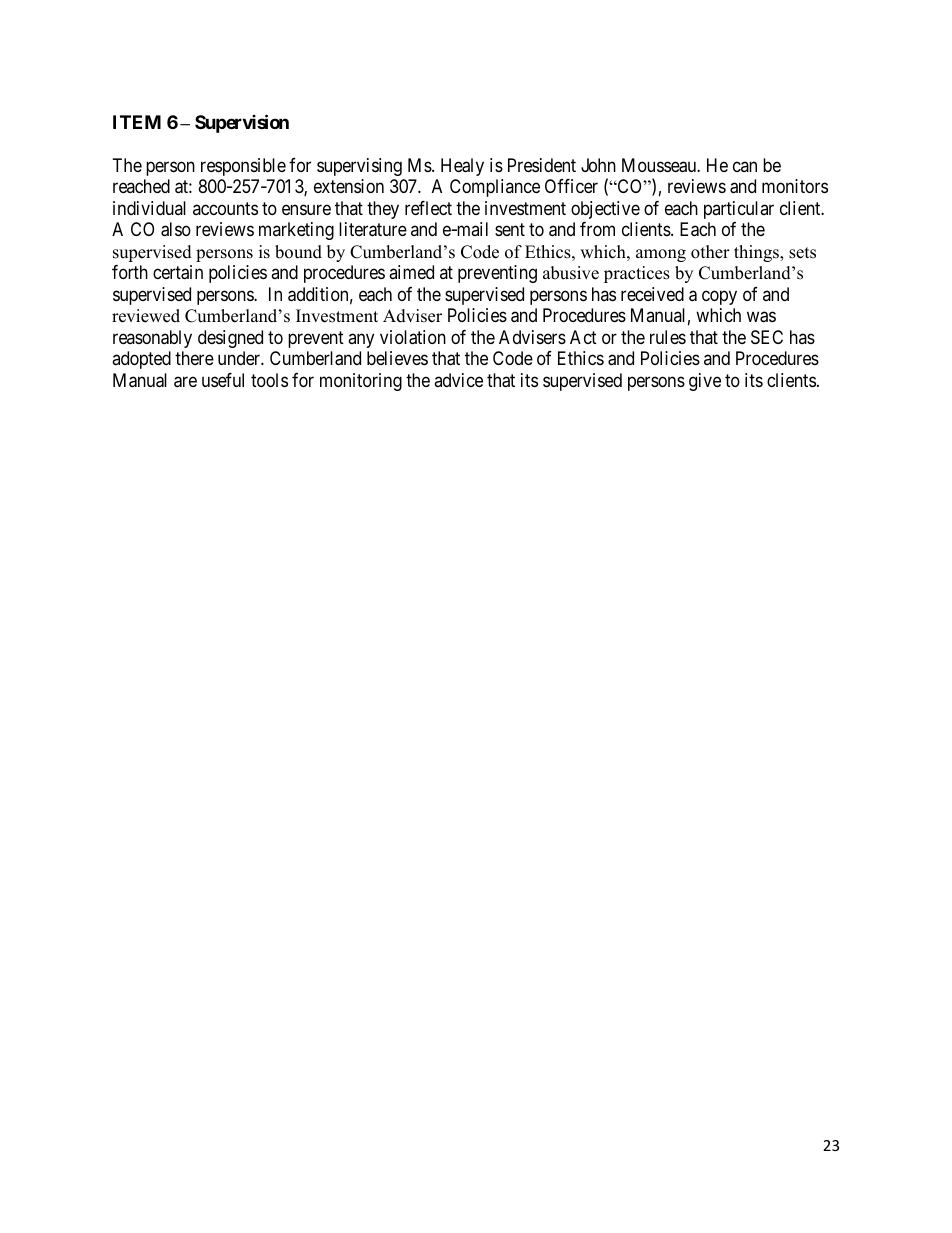 This screenshot has width=952, height=1233. Describe the element at coordinates (242, 123) in the screenshot. I see `Supervision` at that location.
